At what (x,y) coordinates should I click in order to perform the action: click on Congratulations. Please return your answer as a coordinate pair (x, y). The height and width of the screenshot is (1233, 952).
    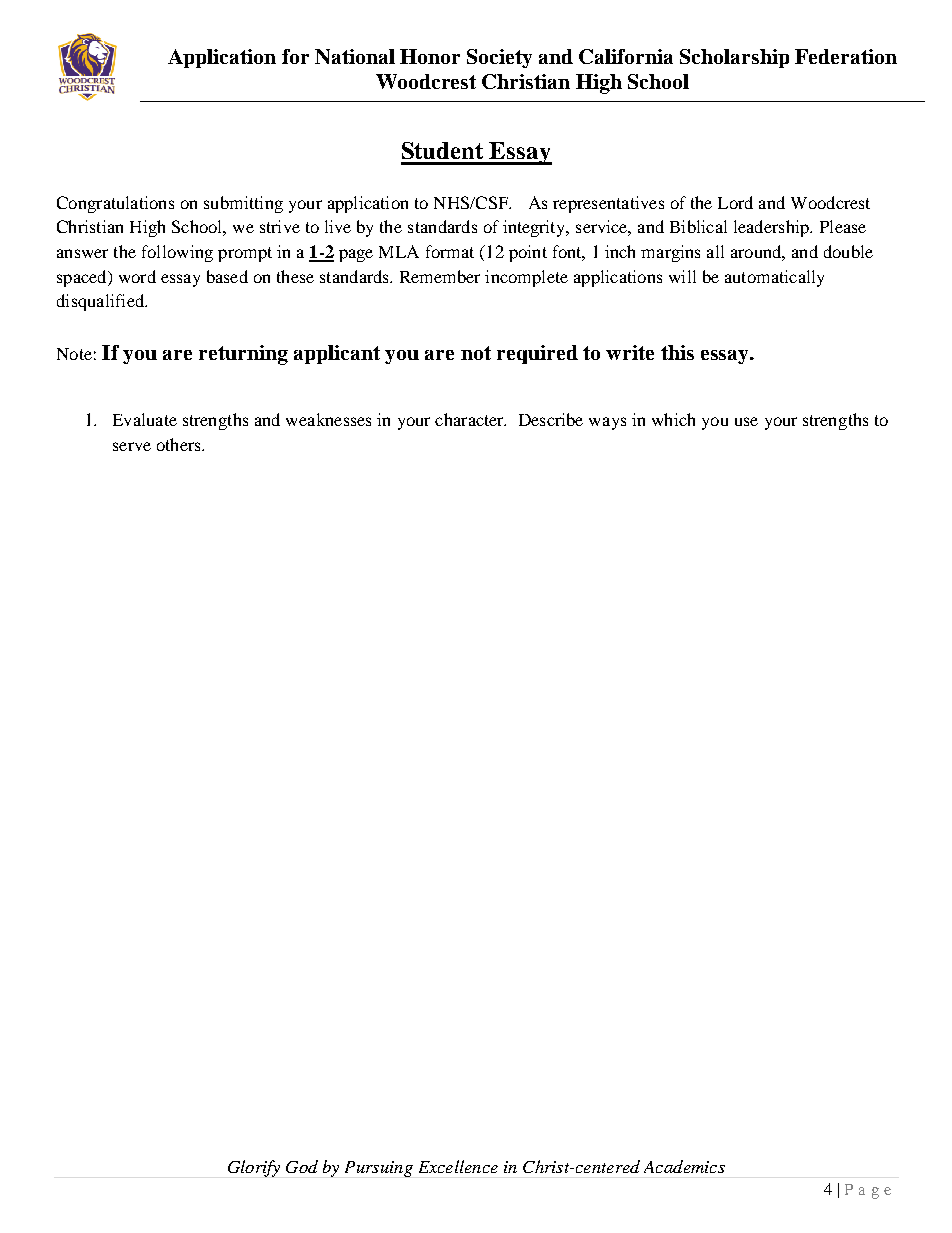
    Looking at the image, I should click on (115, 204).
